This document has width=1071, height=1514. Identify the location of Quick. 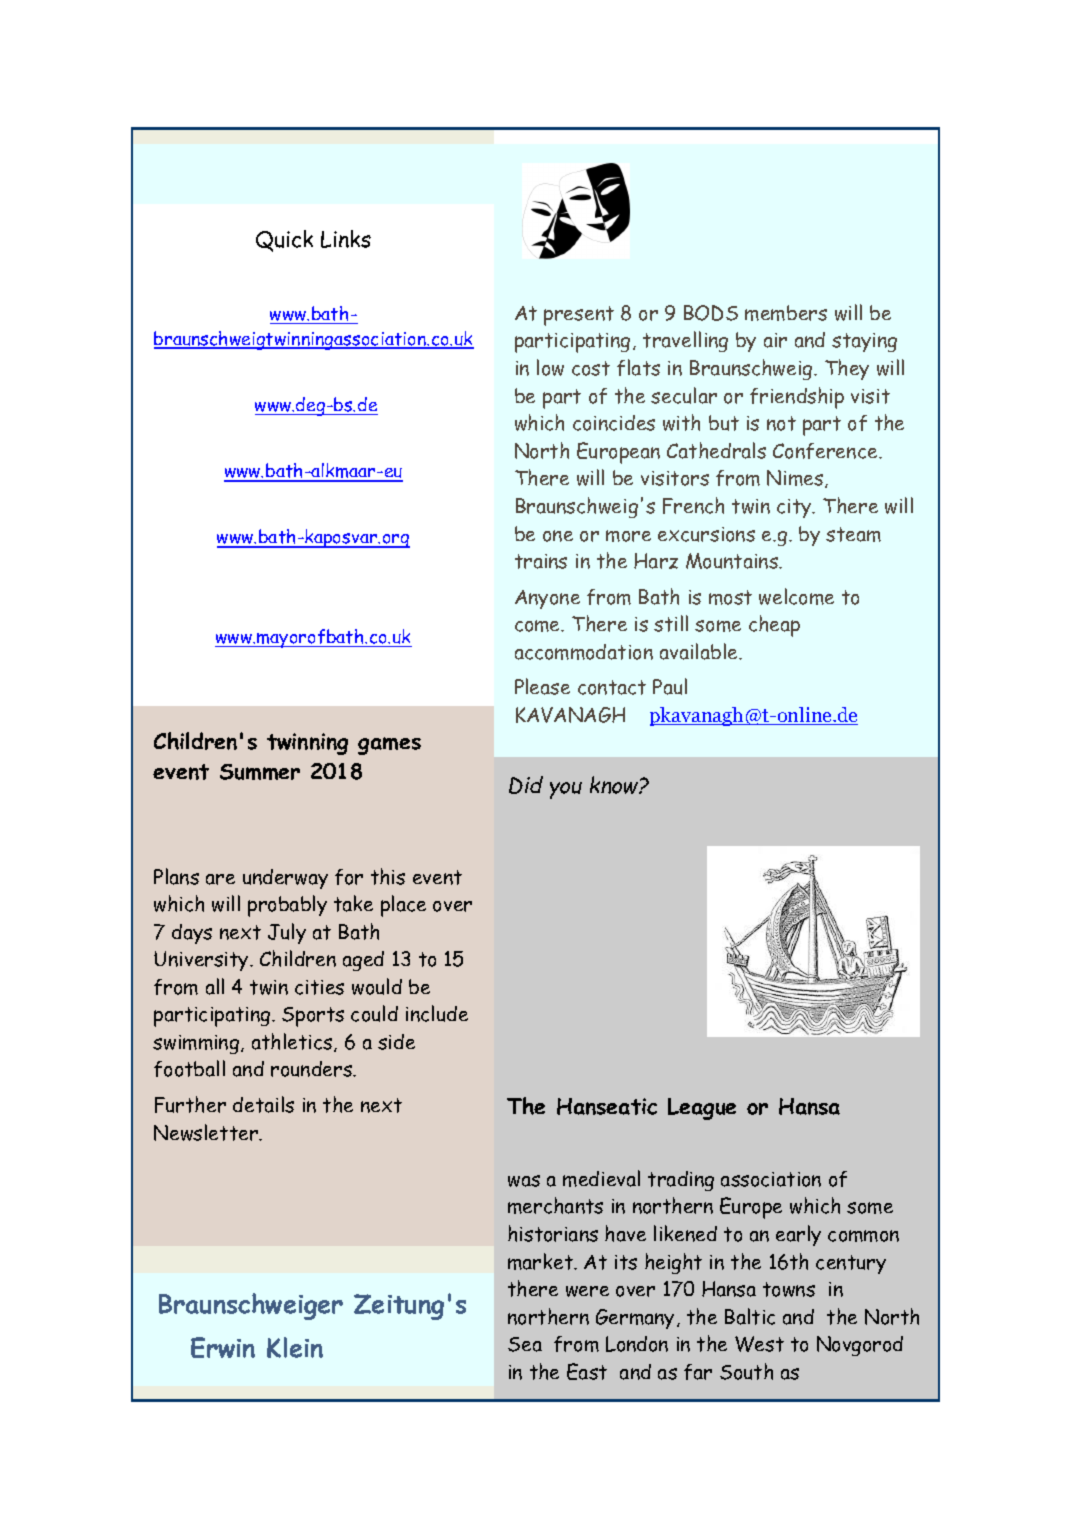
(284, 241).
